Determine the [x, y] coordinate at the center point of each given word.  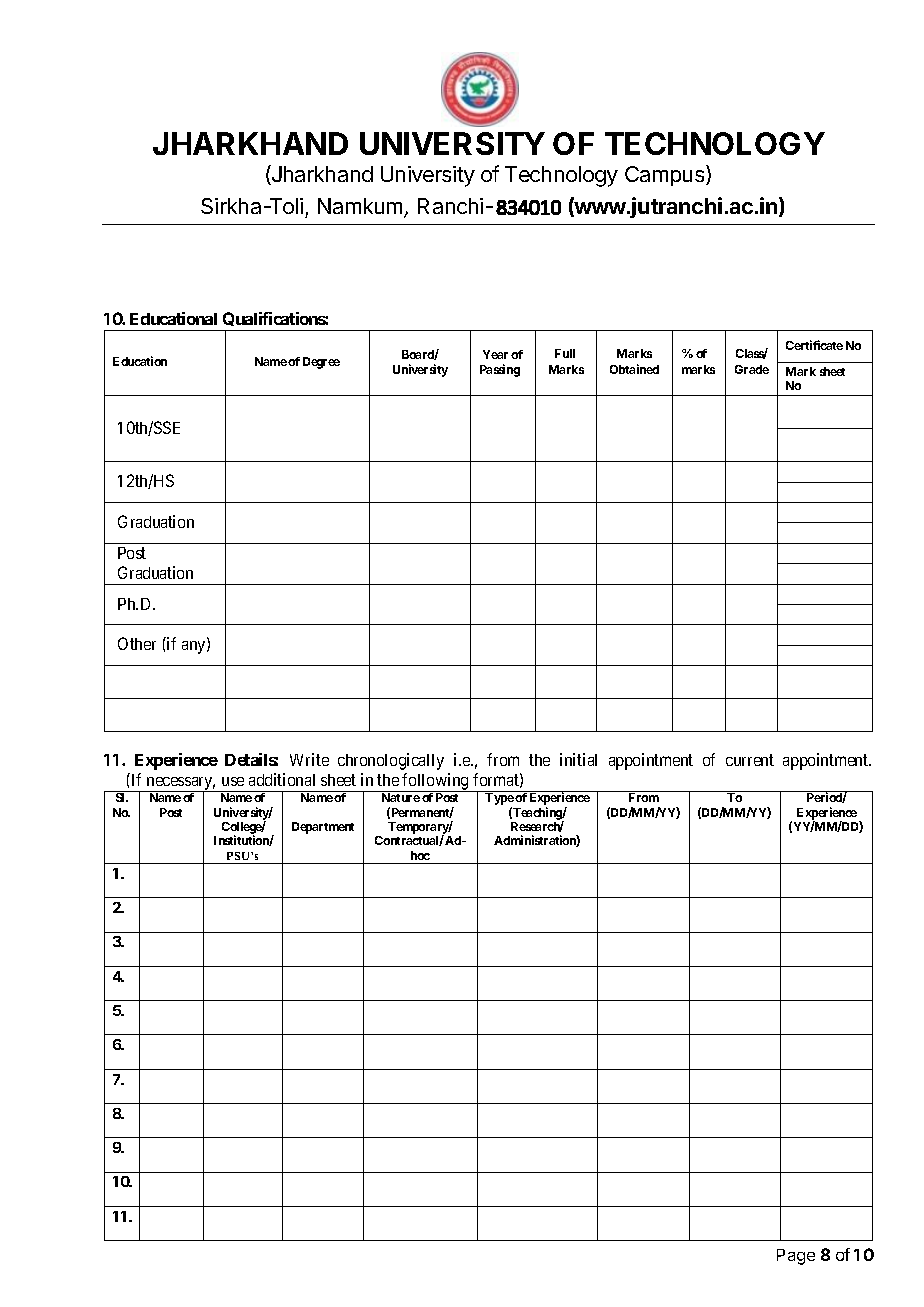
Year [495, 354]
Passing [500, 370]
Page [796, 1257]
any [195, 647]
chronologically [391, 761]
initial [578, 759]
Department [323, 828]
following [436, 782]
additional [282, 779]
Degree [321, 363]
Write [309, 759]
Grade [752, 369]
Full [565, 353]
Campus [666, 175]
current [750, 760]
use [233, 781]
